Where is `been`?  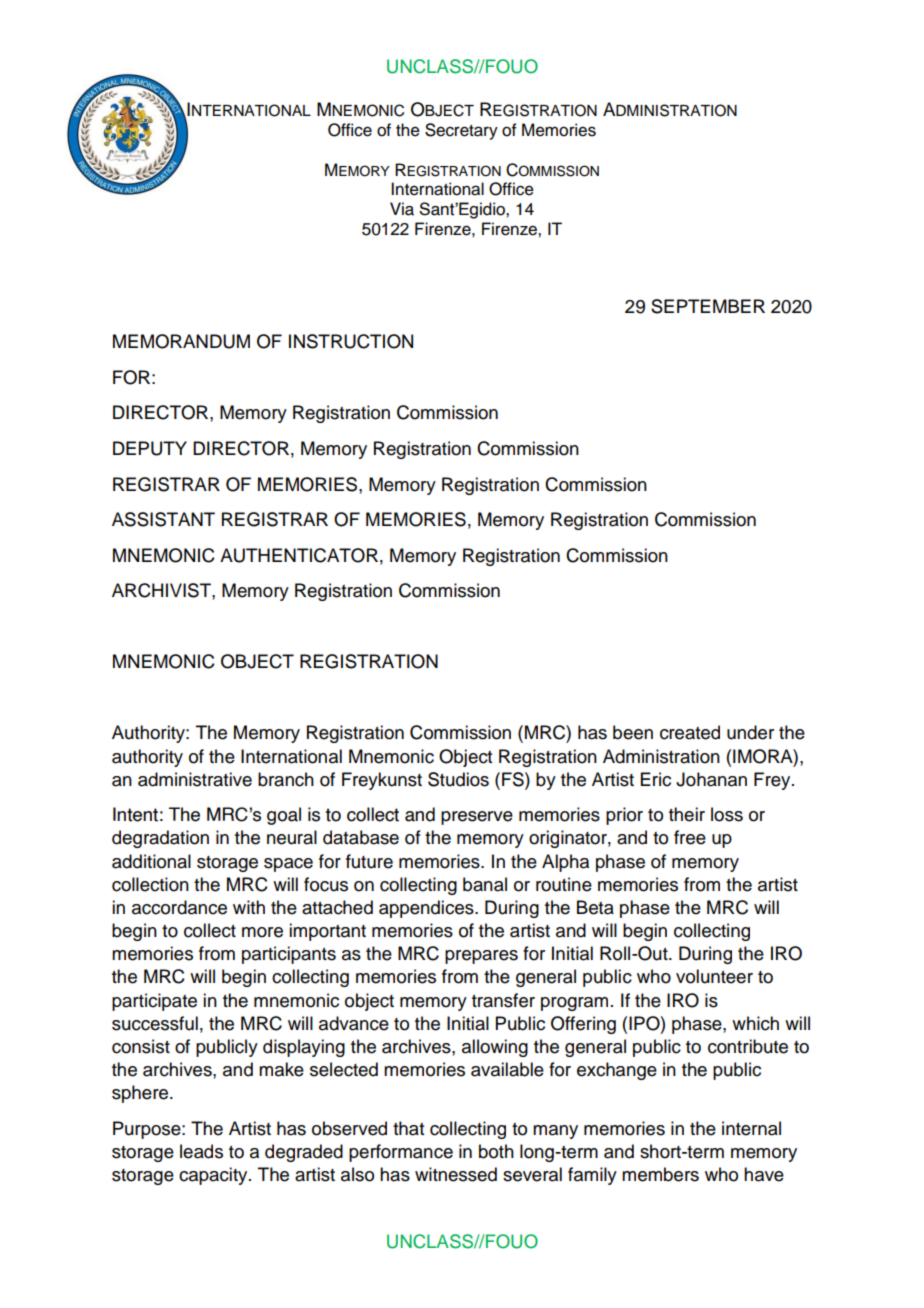
been is located at coordinates (633, 732).
